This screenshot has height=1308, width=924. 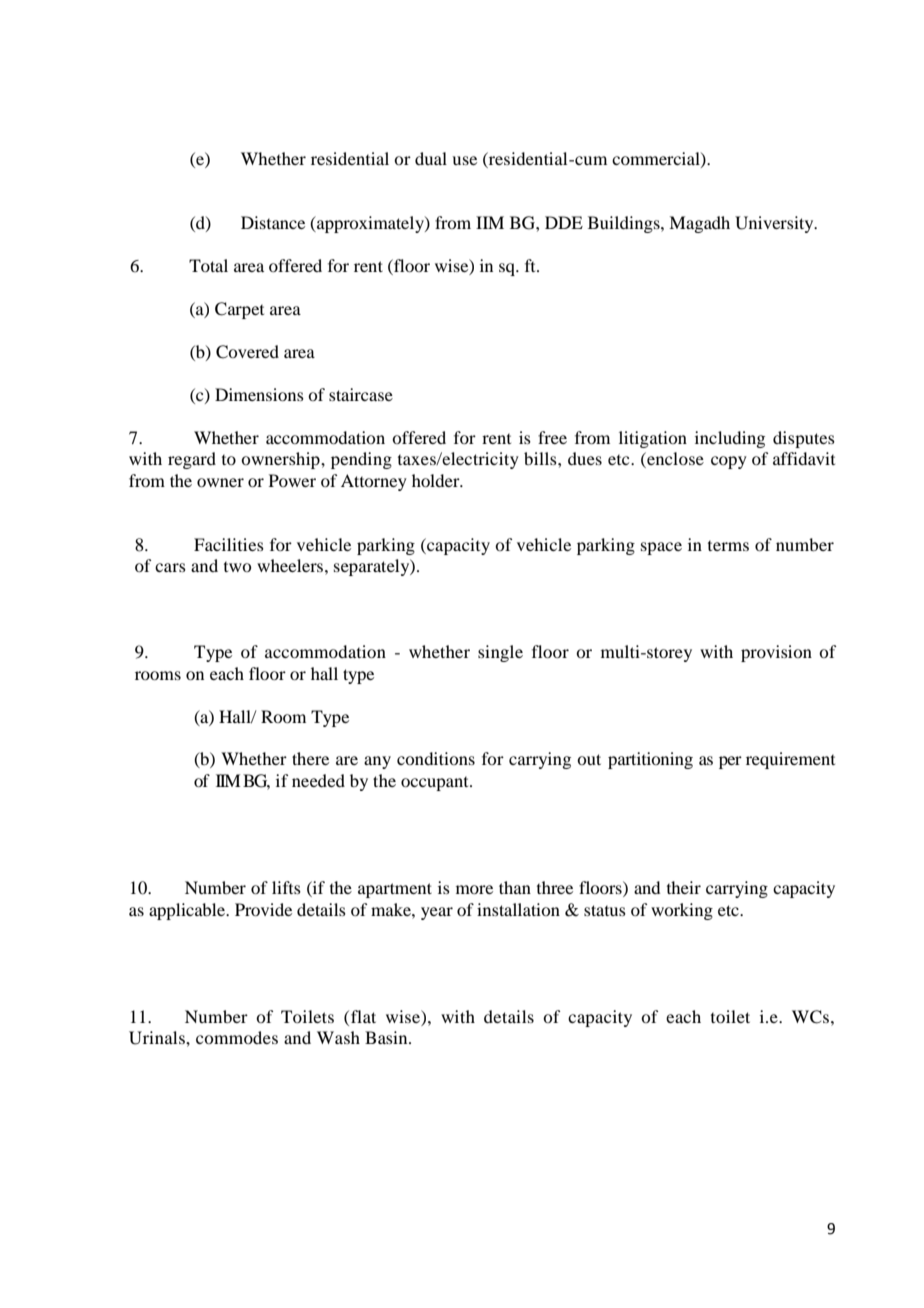 What do you see at coordinates (310, 758) in the screenshot?
I see `there` at bounding box center [310, 758].
